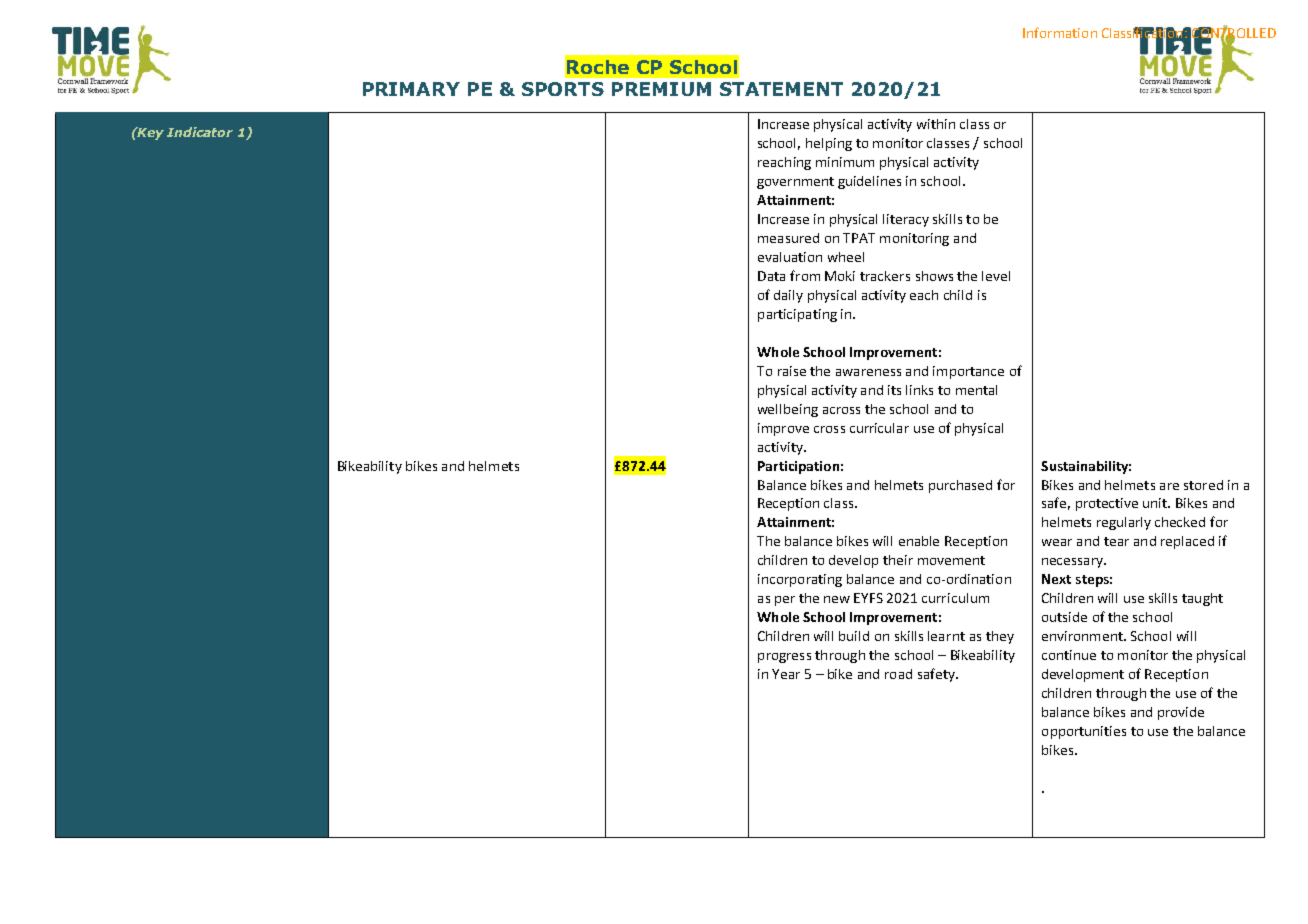 This image has width=1308, height=924. Describe the element at coordinates (411, 89) in the image. I see `PRIMARY` at that location.
